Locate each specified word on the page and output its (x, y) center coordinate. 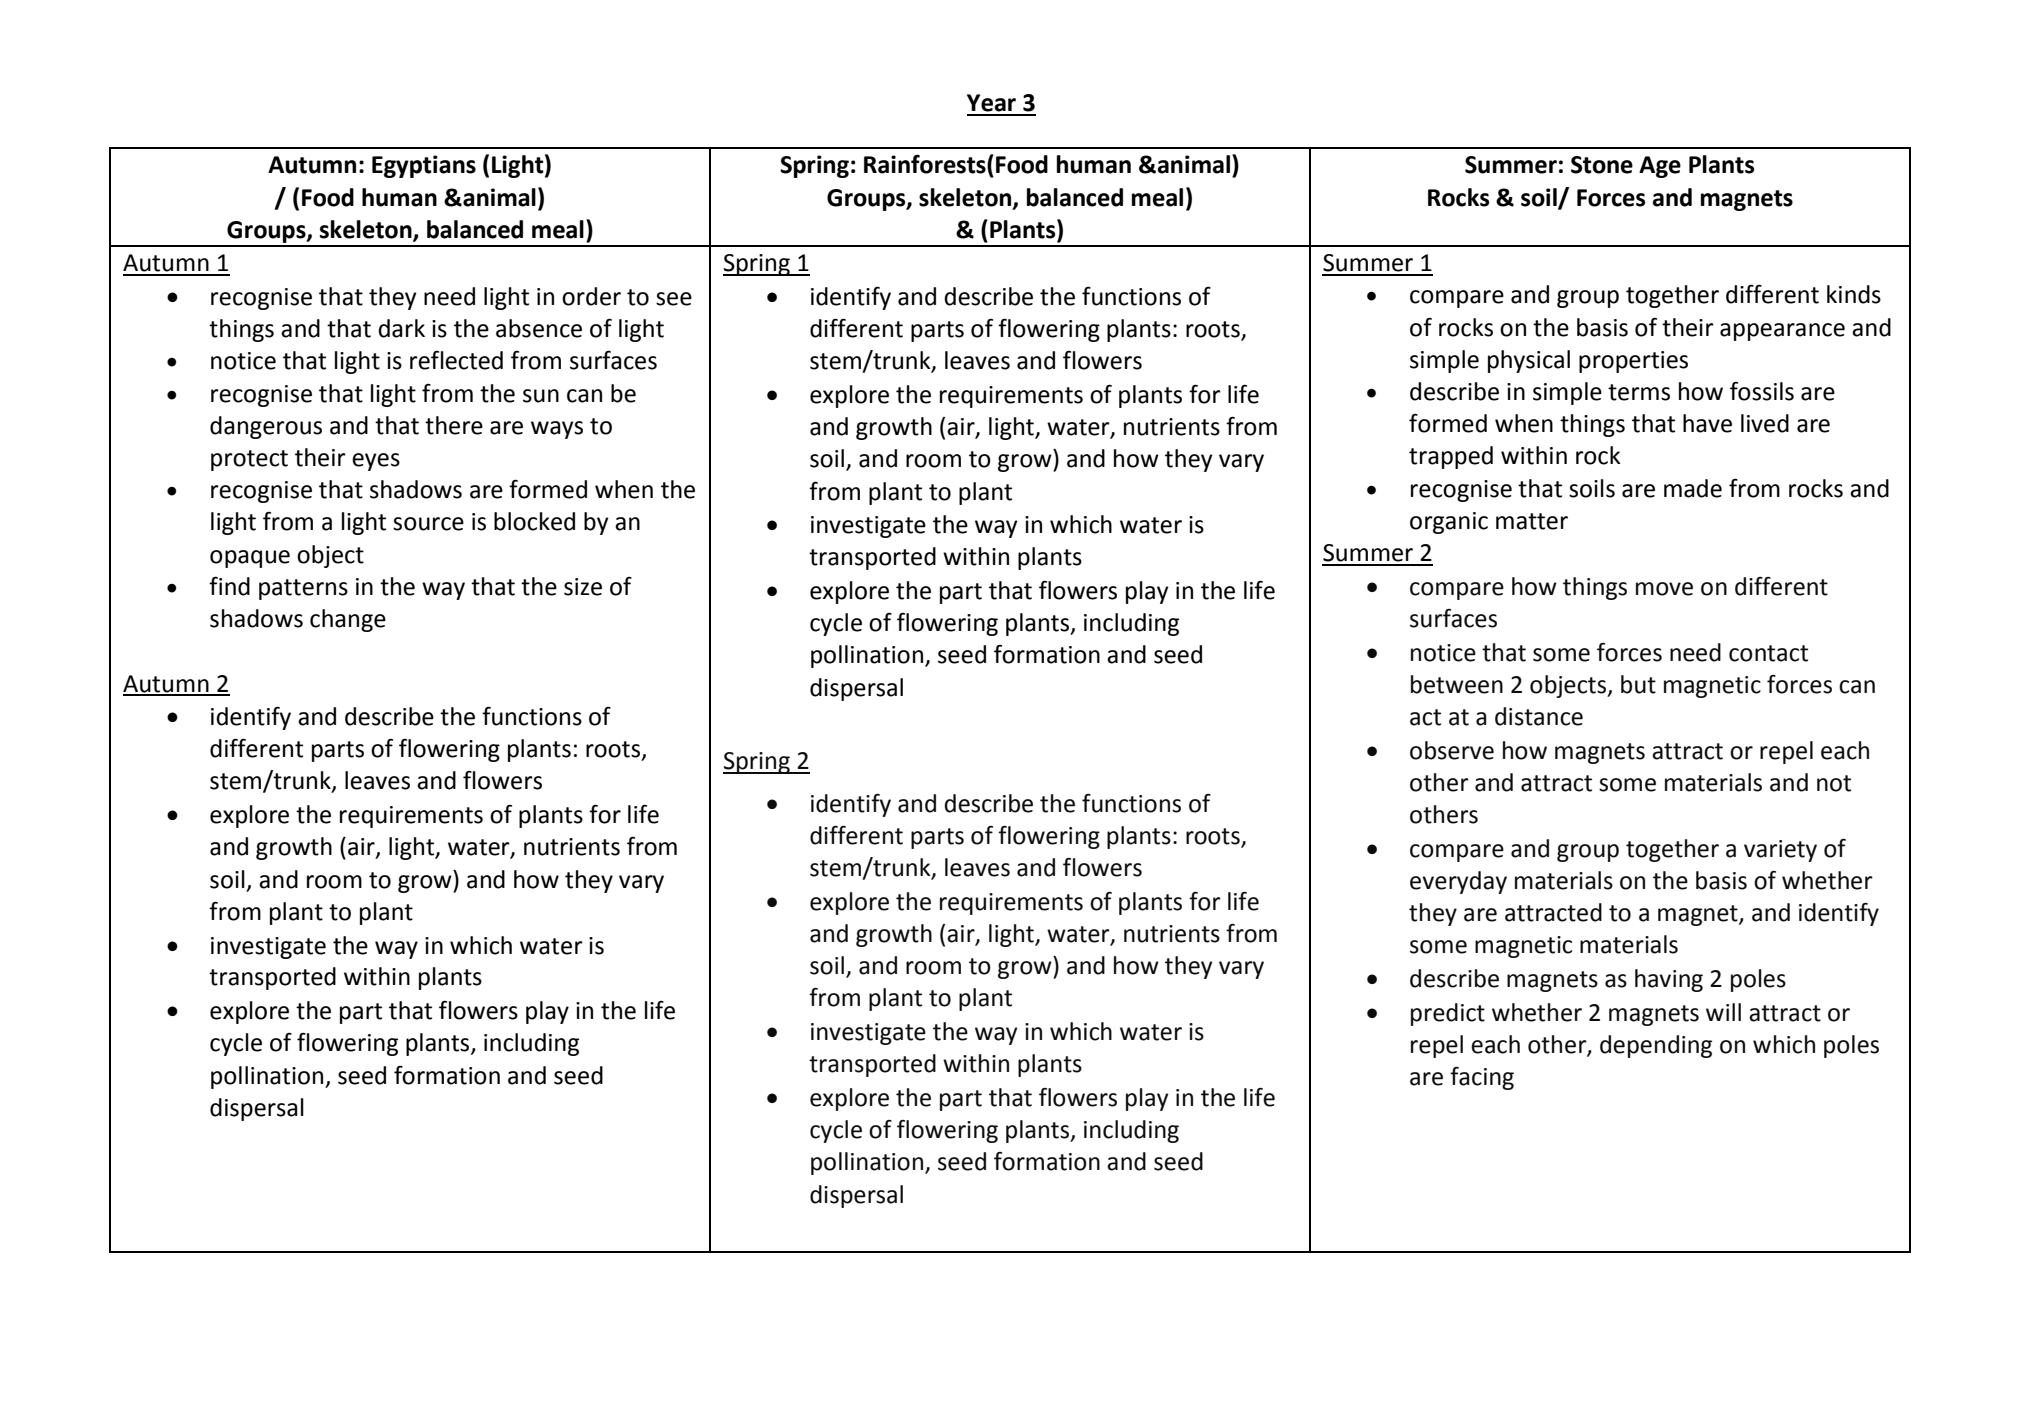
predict (1448, 1014)
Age (1660, 167)
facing (1482, 1078)
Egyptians (424, 166)
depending (1656, 1046)
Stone (1602, 165)
